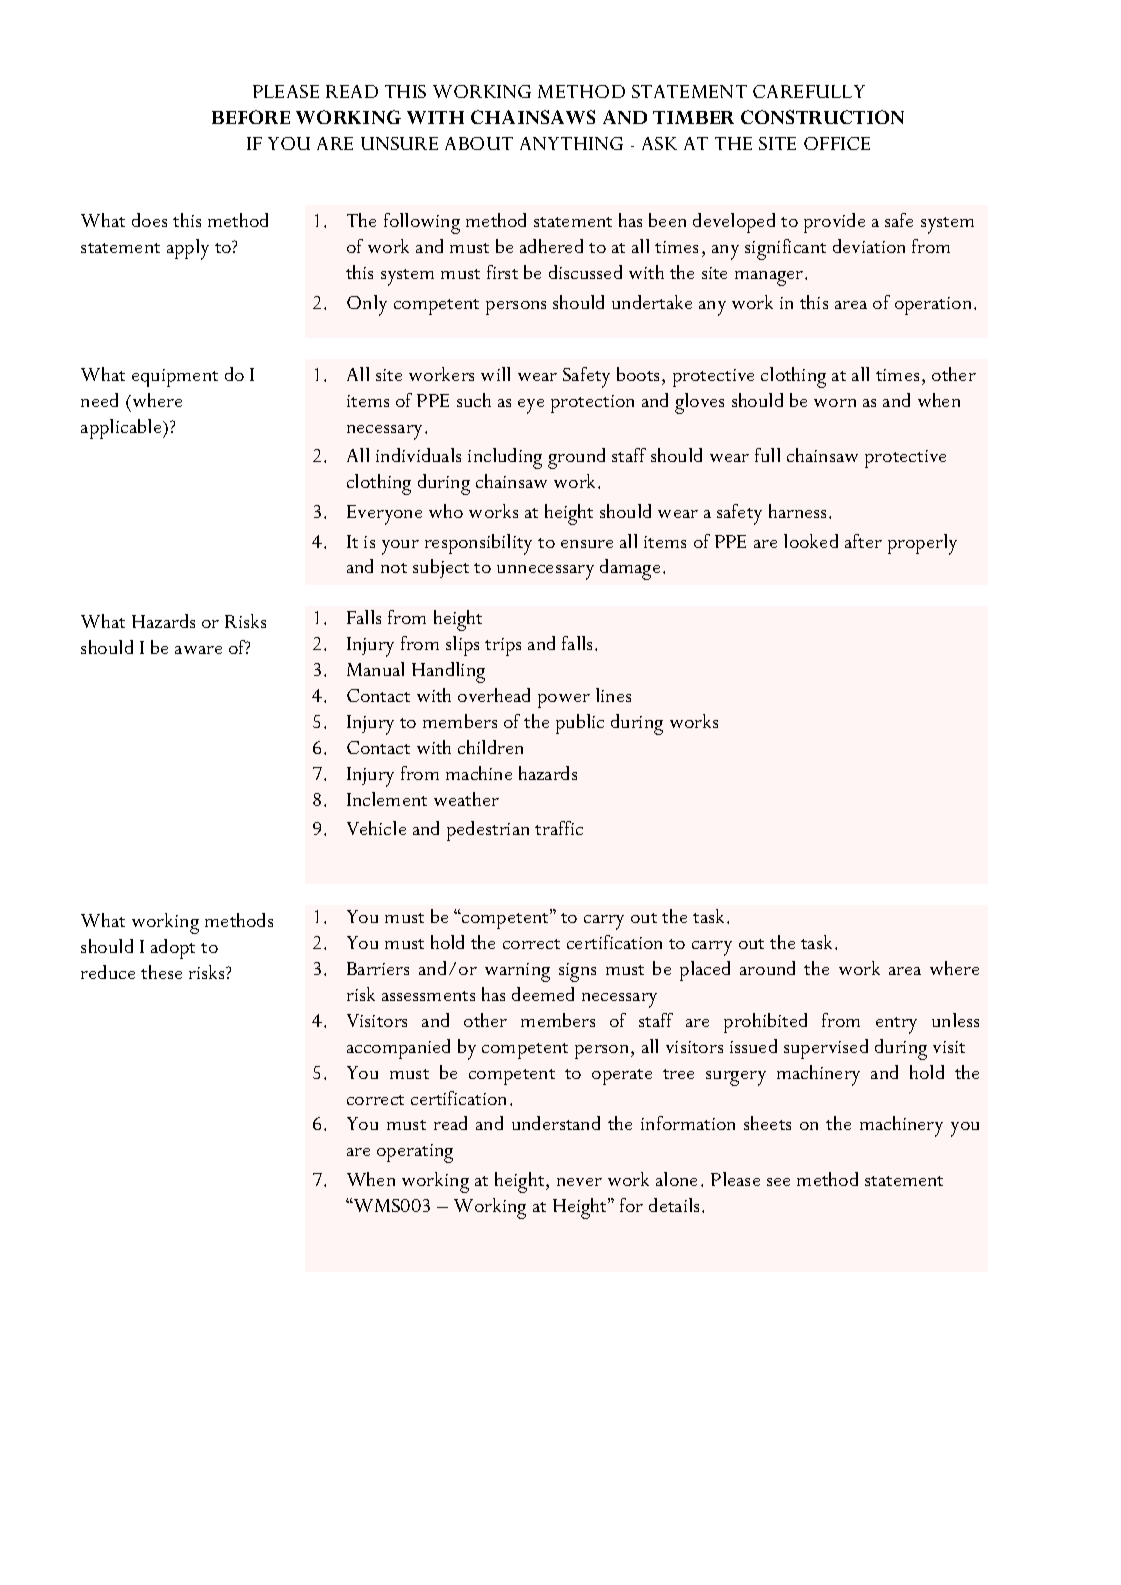 The height and width of the screenshot is (1585, 1121). Describe the element at coordinates (503, 647) in the screenshot. I see `trips` at that location.
